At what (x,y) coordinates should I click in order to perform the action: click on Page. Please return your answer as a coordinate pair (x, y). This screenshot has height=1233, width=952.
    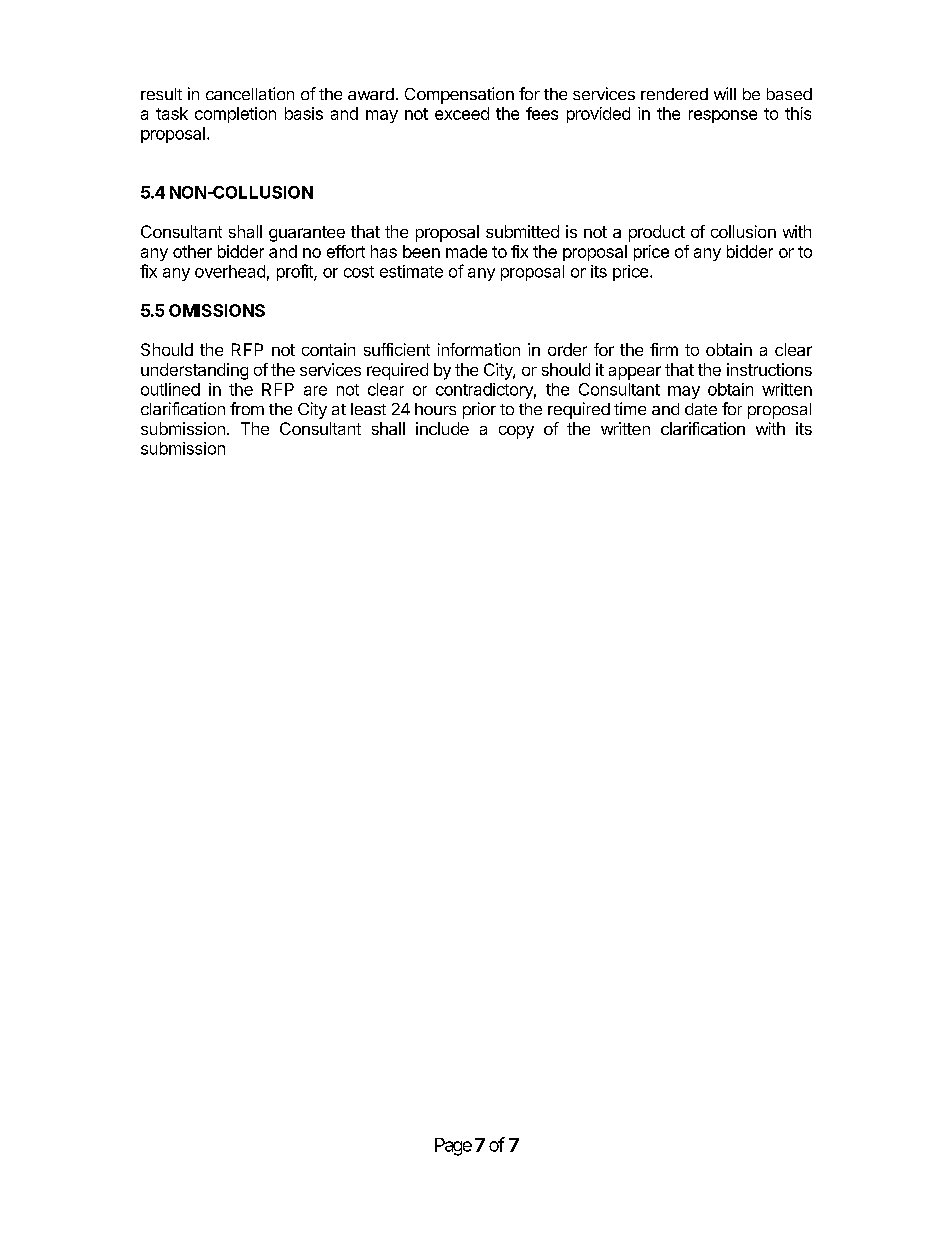
    Looking at the image, I should click on (453, 1147).
